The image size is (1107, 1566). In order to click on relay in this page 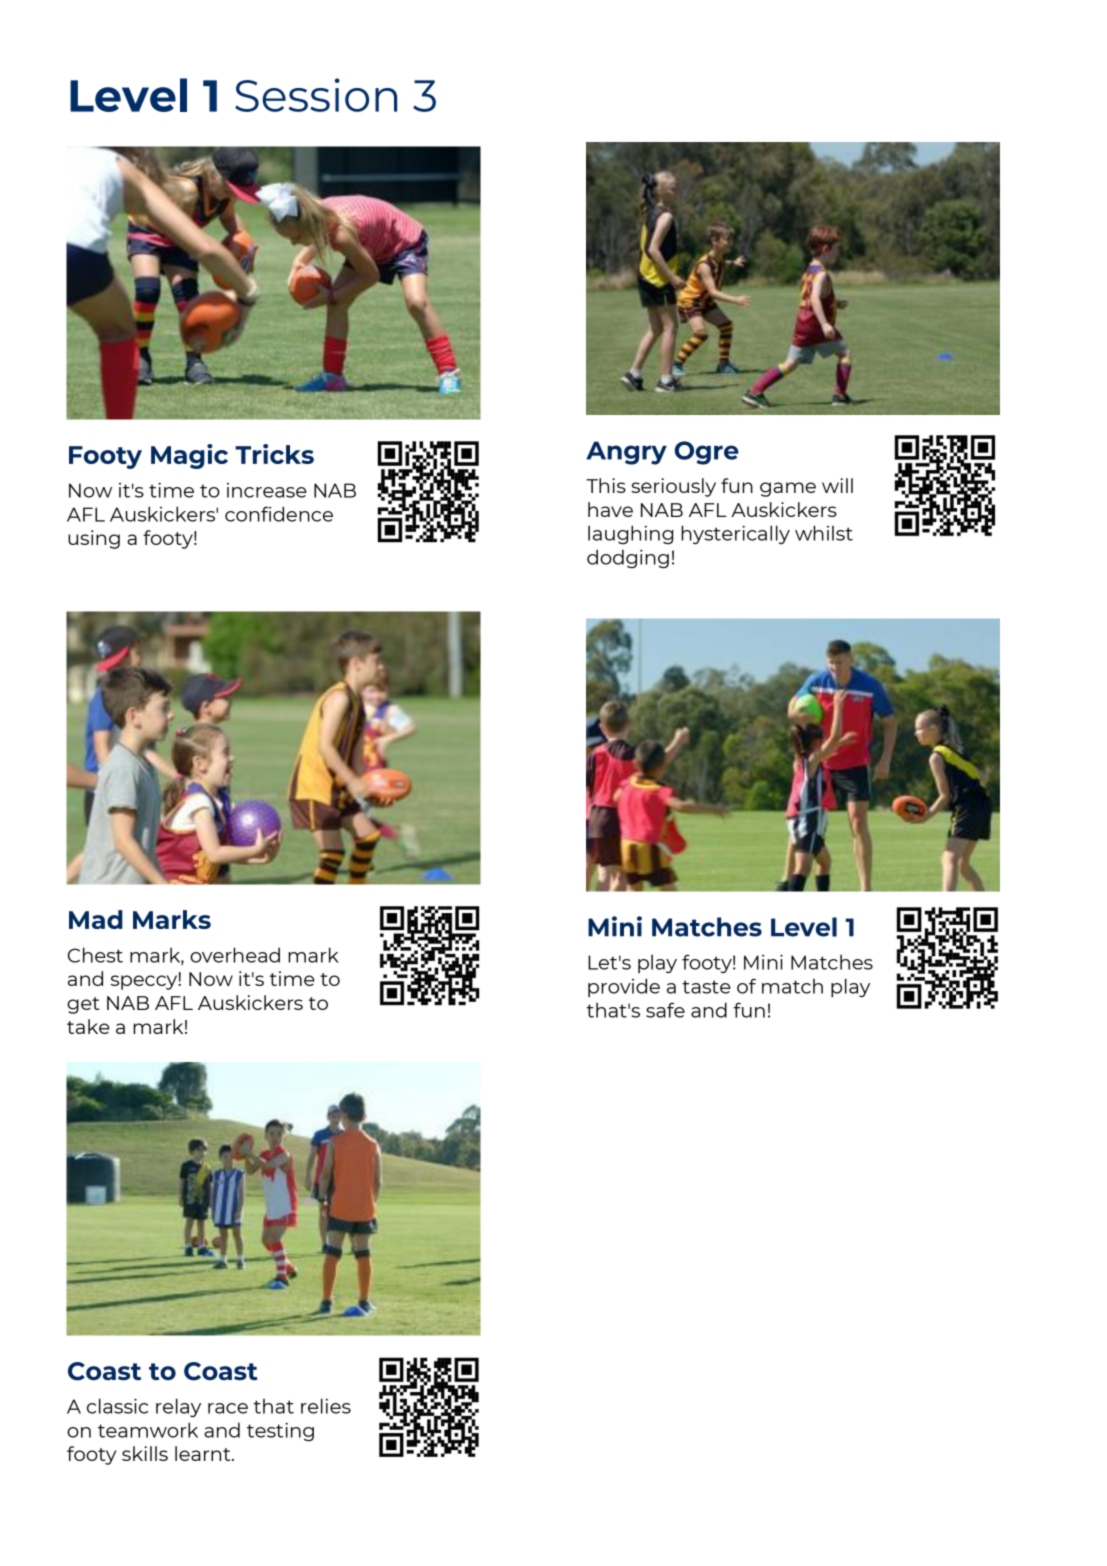, I will do `click(178, 1407)`.
